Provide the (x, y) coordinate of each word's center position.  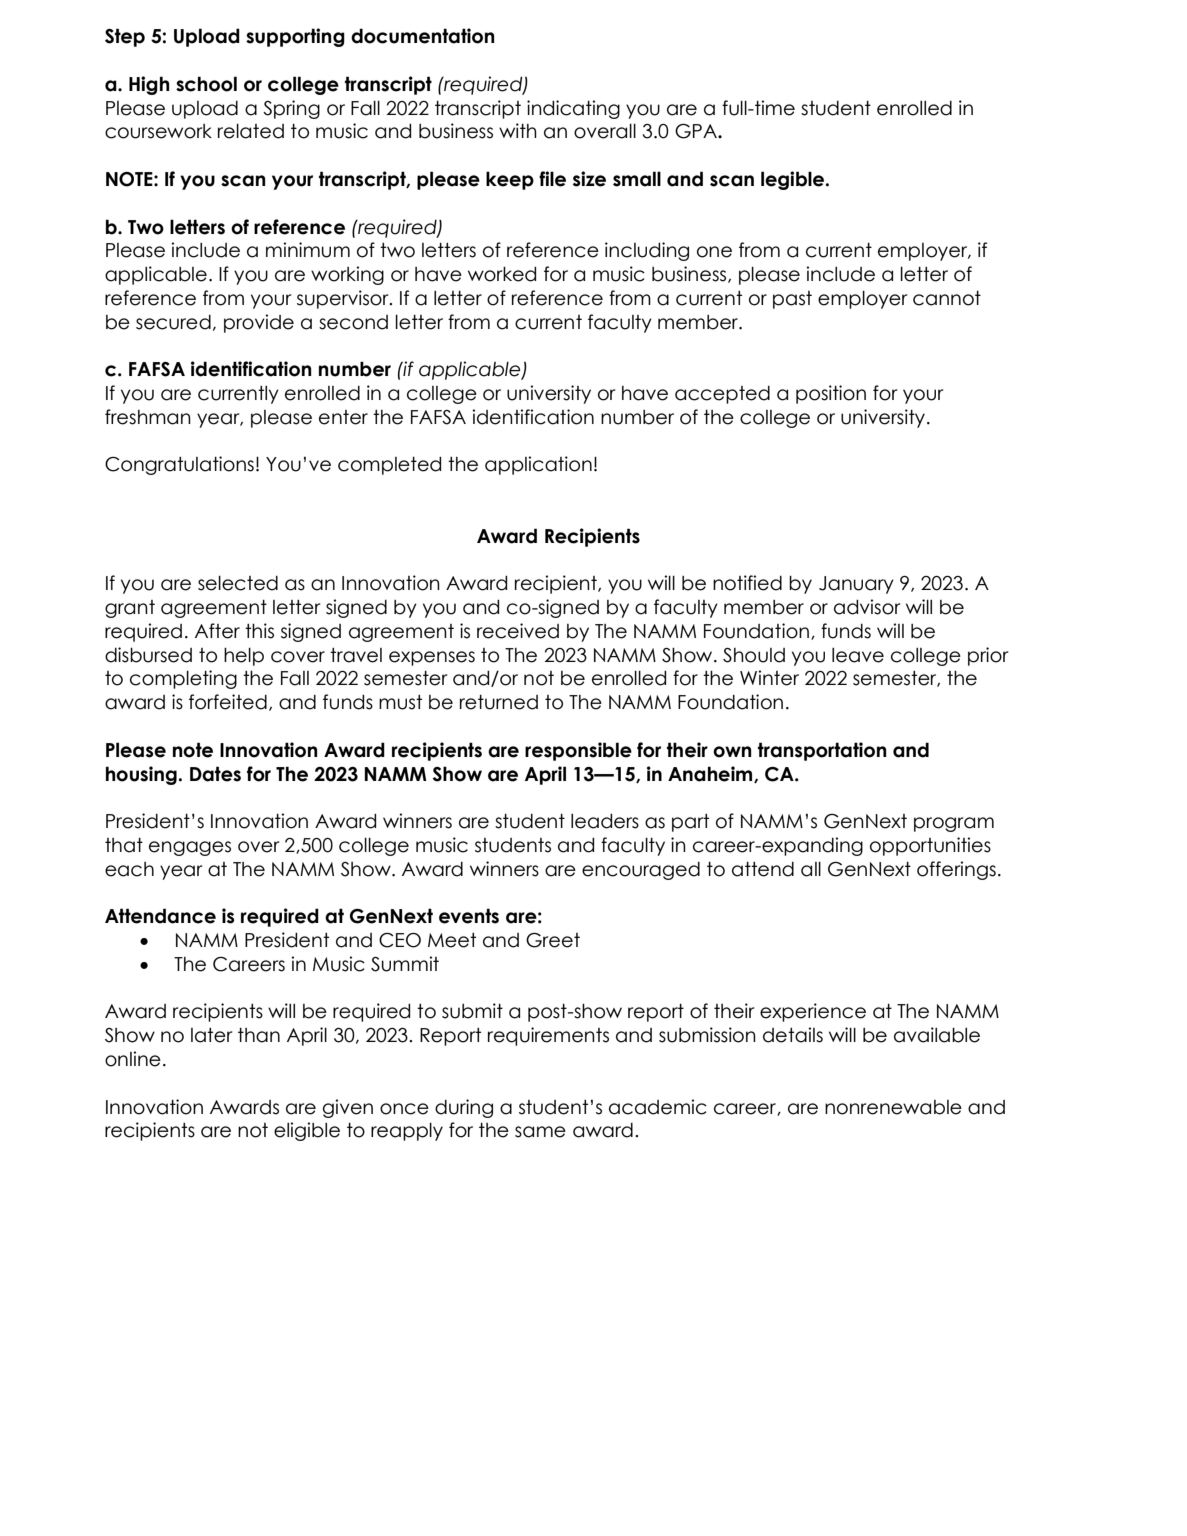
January (856, 585)
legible (794, 180)
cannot (947, 298)
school (206, 84)
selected (238, 583)
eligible (307, 1131)
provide (259, 323)
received (518, 631)
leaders (605, 821)
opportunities (930, 846)
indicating (573, 109)
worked (502, 274)
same (540, 1132)
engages (190, 848)
